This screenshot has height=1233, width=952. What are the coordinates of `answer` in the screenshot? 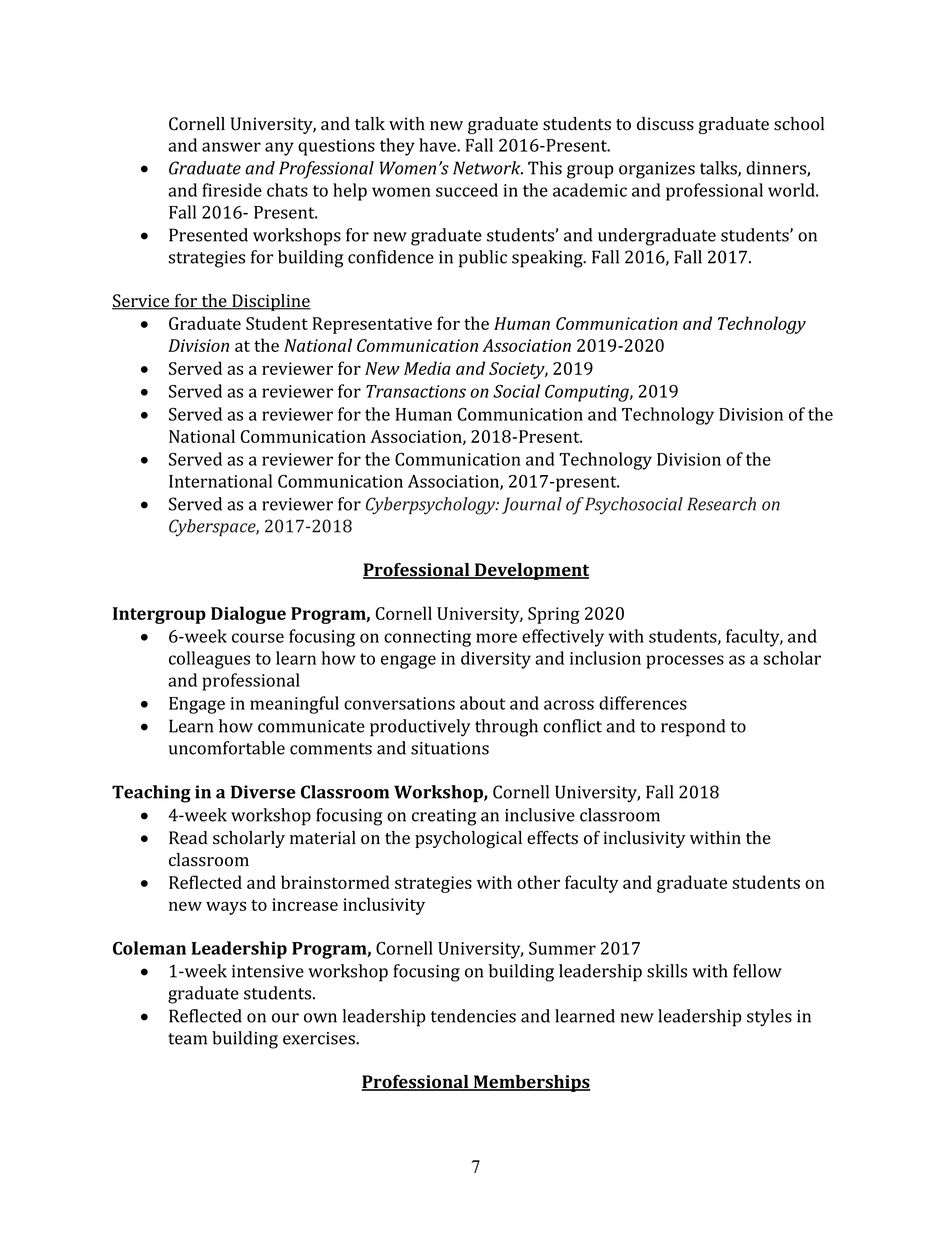 It's located at (231, 147).
